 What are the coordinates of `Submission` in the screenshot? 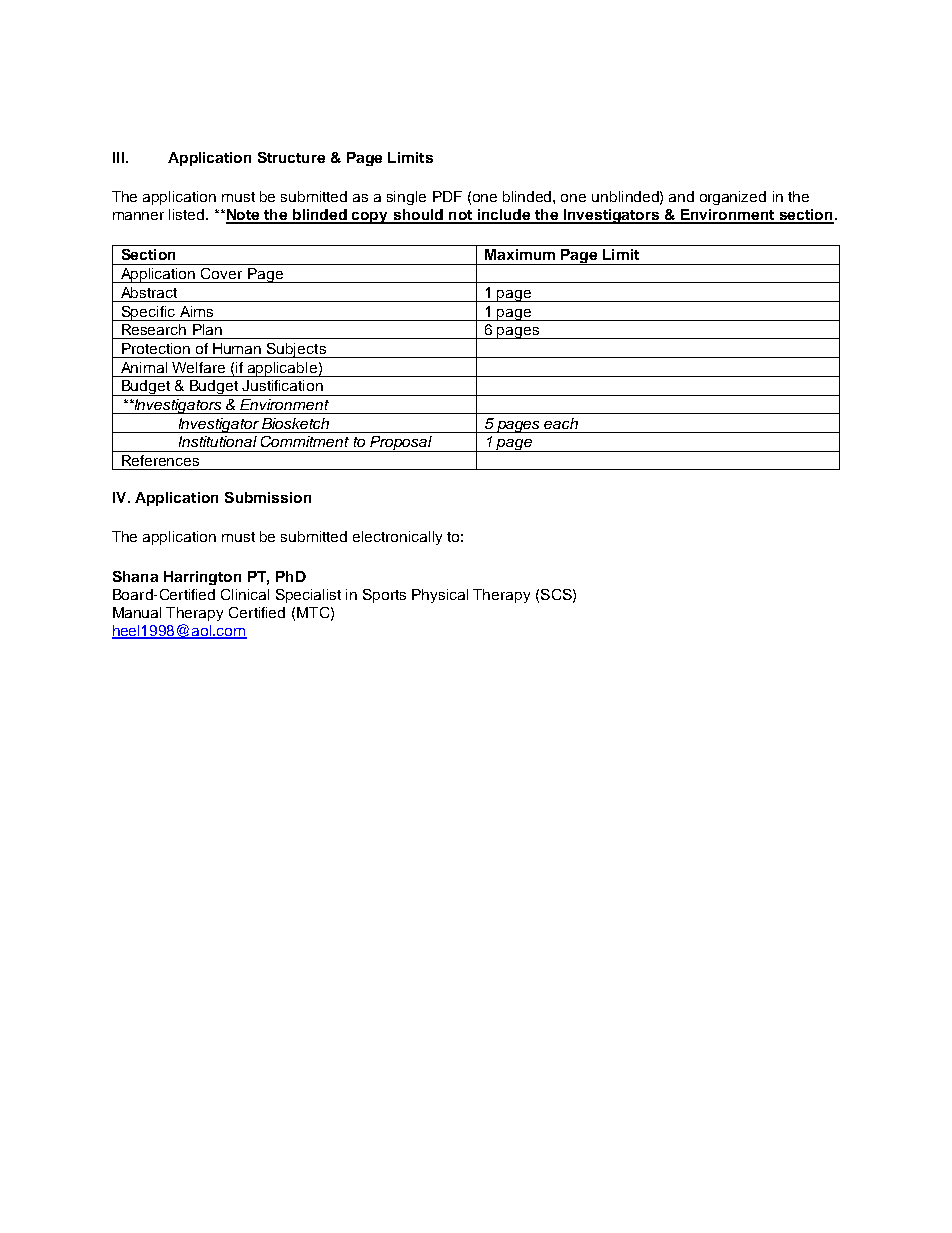 It's located at (268, 497).
